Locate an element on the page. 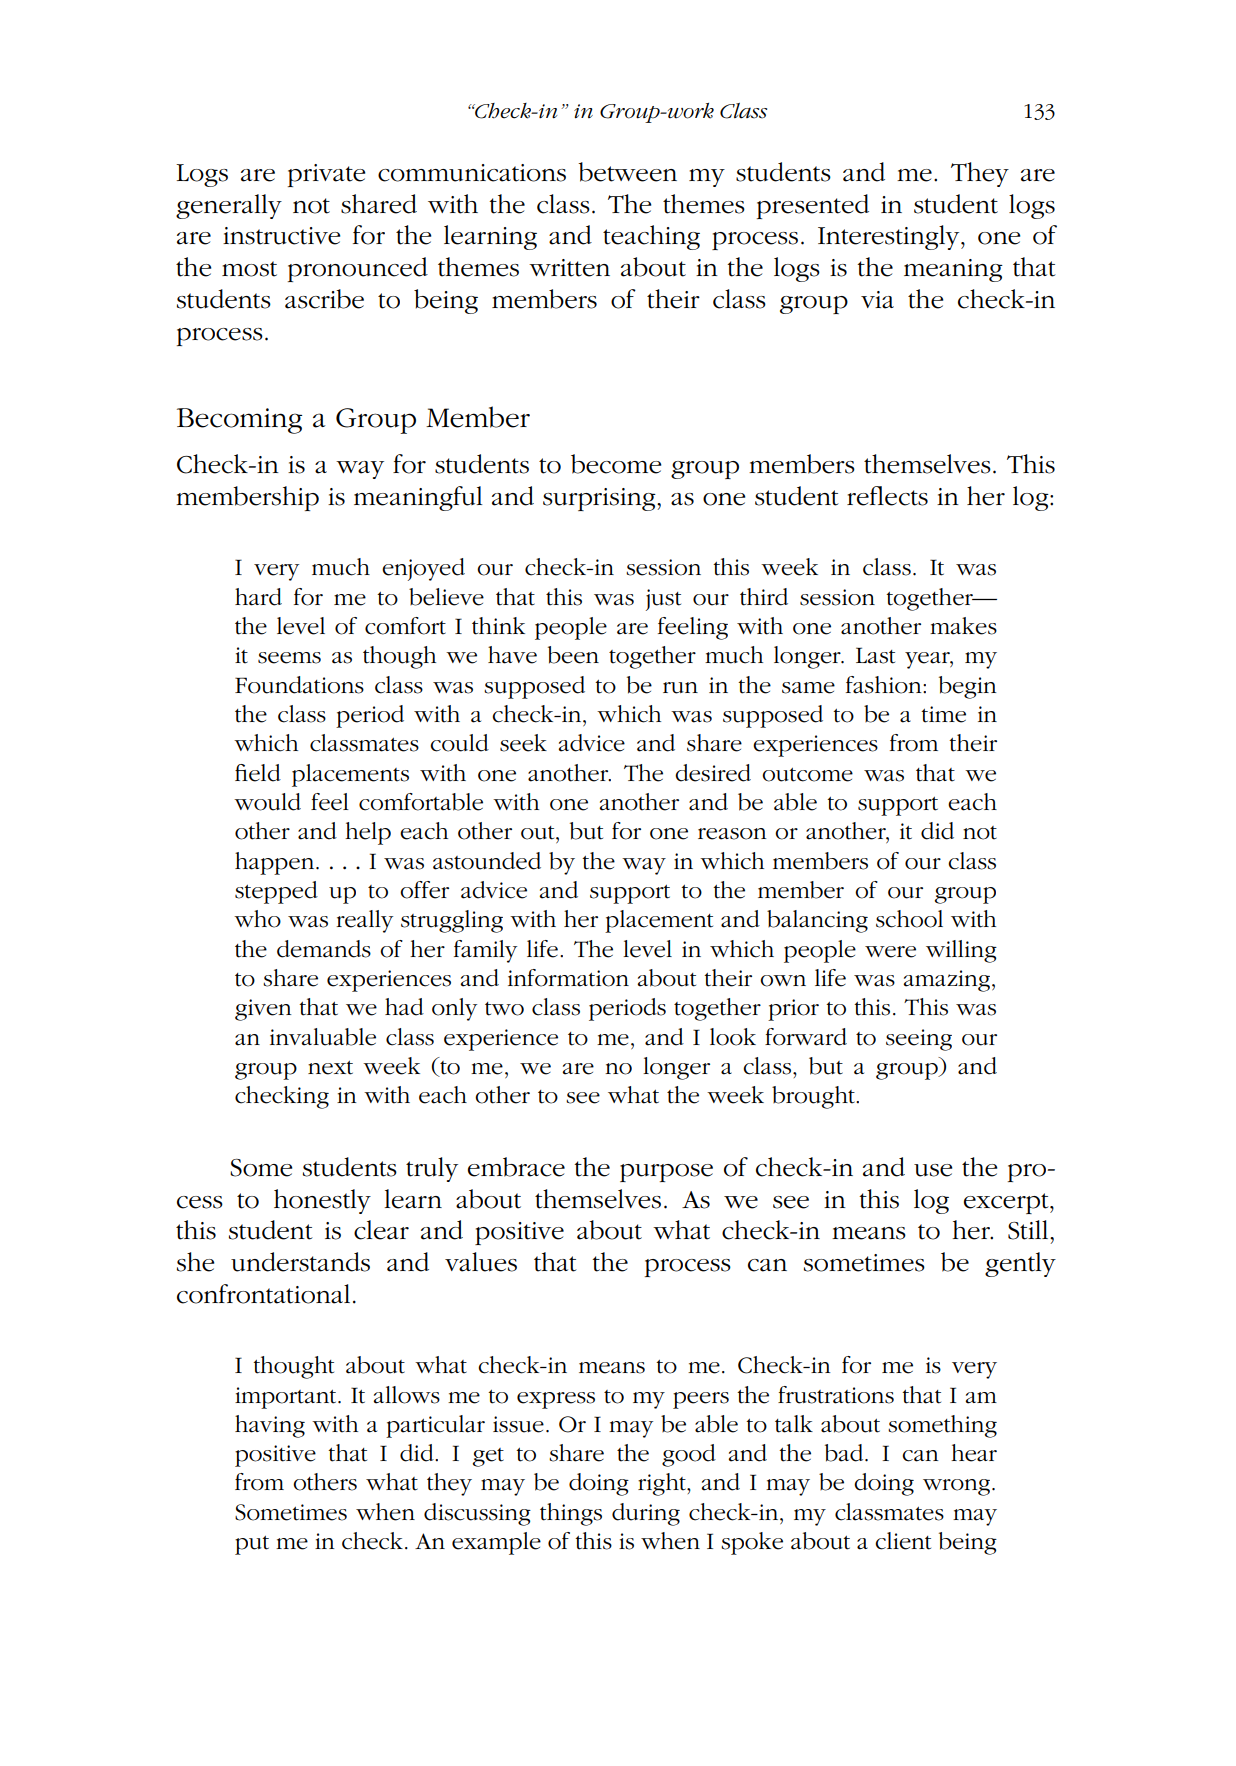  Interestingly is located at coordinates (890, 237).
